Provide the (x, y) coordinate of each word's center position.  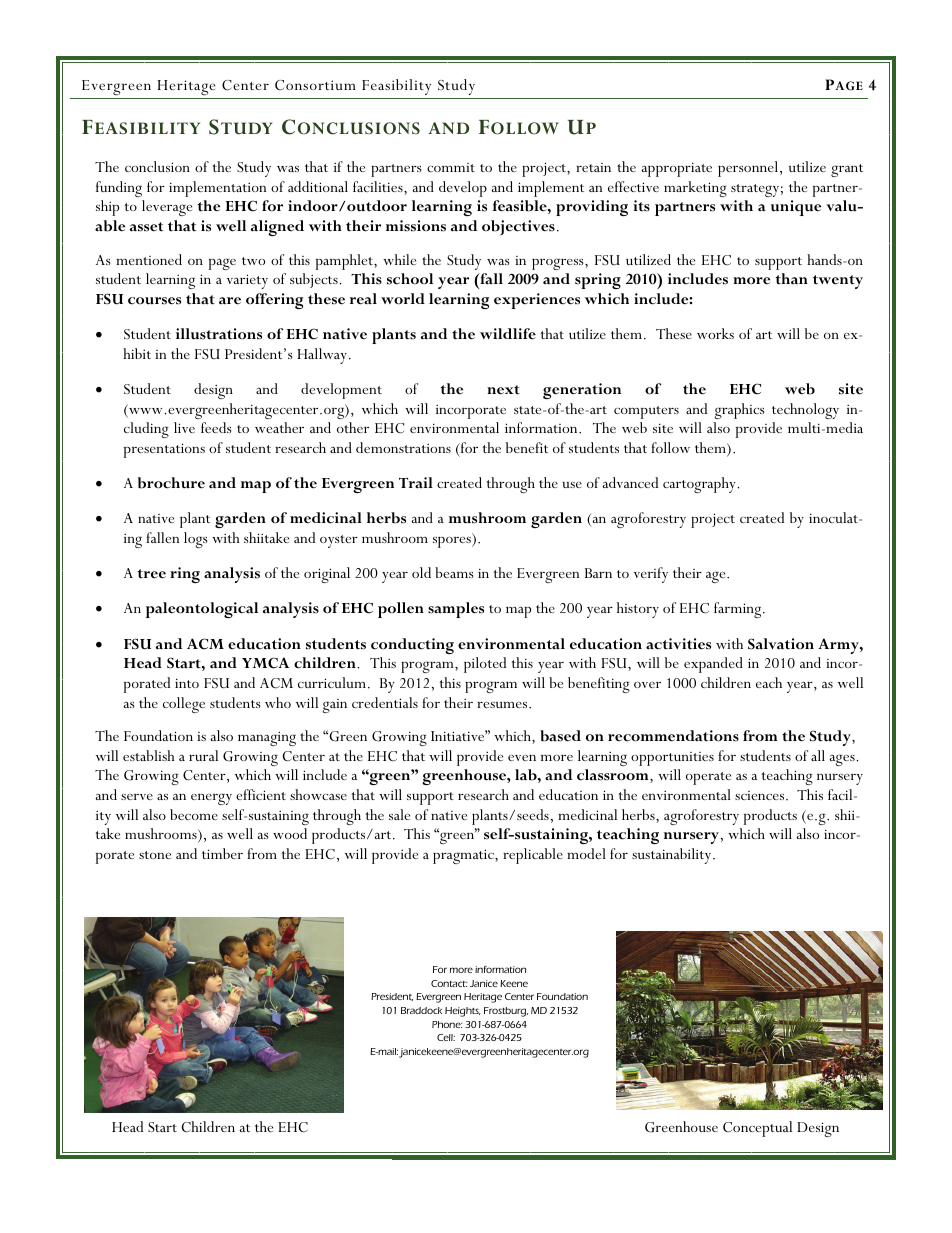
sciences (761, 795)
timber (222, 853)
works (715, 333)
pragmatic (464, 856)
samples (456, 610)
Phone (447, 1024)
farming (739, 610)
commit (451, 167)
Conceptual (757, 1129)
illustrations (219, 334)
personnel (749, 169)
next (503, 390)
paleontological (202, 610)
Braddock (421, 1010)
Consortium (315, 85)
